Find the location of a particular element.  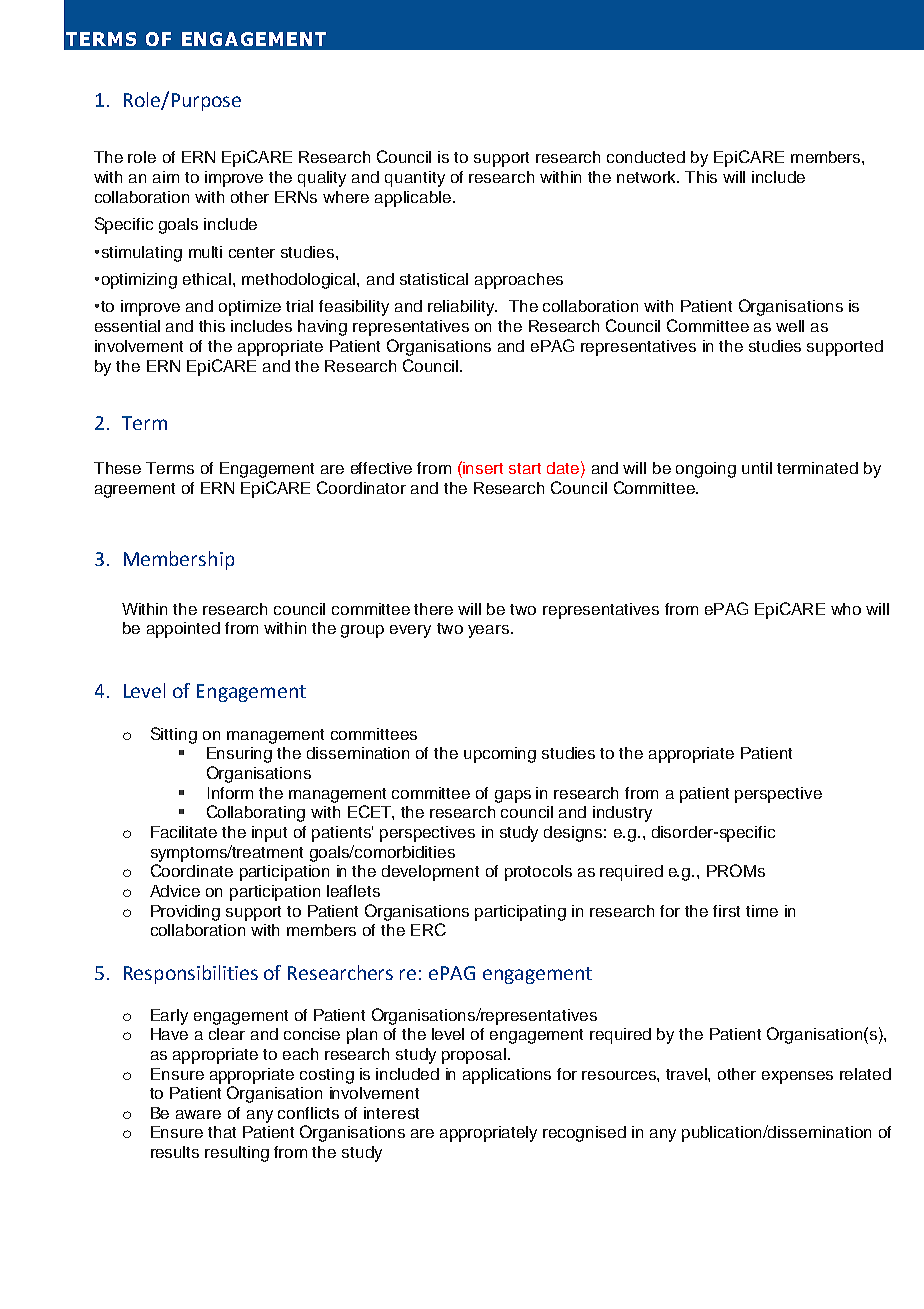

who is located at coordinates (846, 609).
